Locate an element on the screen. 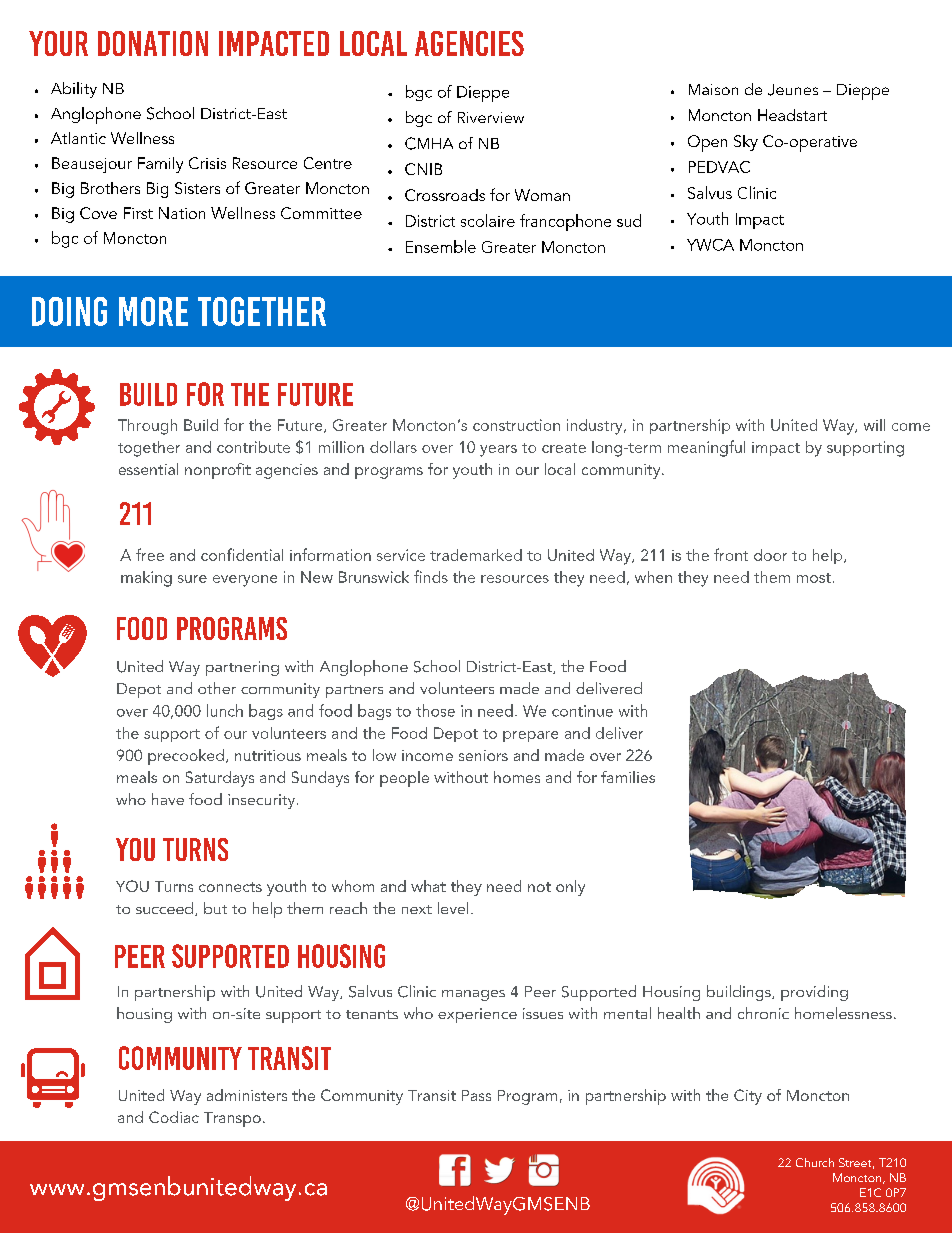 The width and height of the screenshot is (952, 1233). administers is located at coordinates (247, 1095).
